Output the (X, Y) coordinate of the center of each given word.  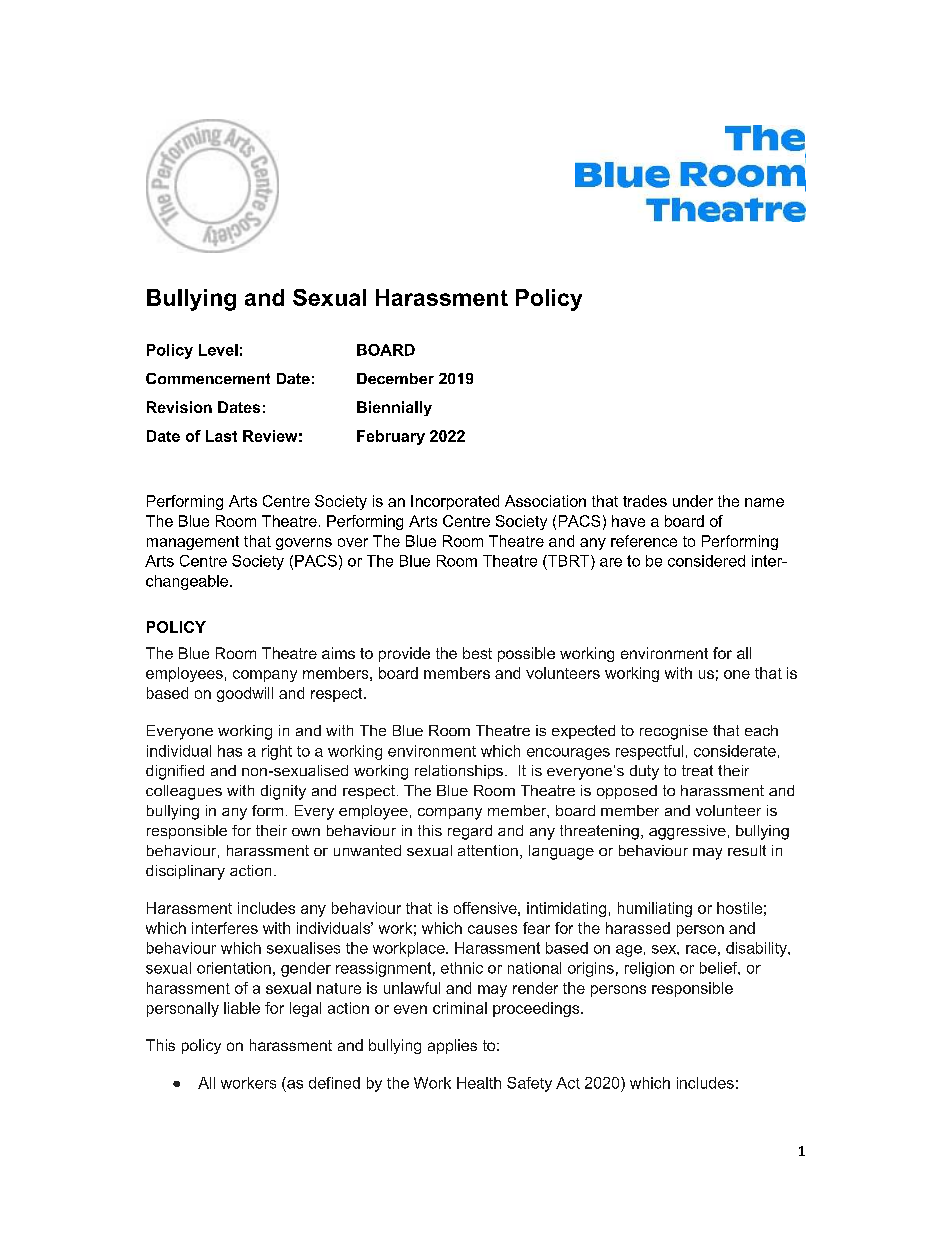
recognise (674, 732)
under (693, 501)
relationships (459, 772)
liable (242, 1008)
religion (649, 969)
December (395, 378)
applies (452, 1046)
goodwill (245, 694)
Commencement (208, 378)
